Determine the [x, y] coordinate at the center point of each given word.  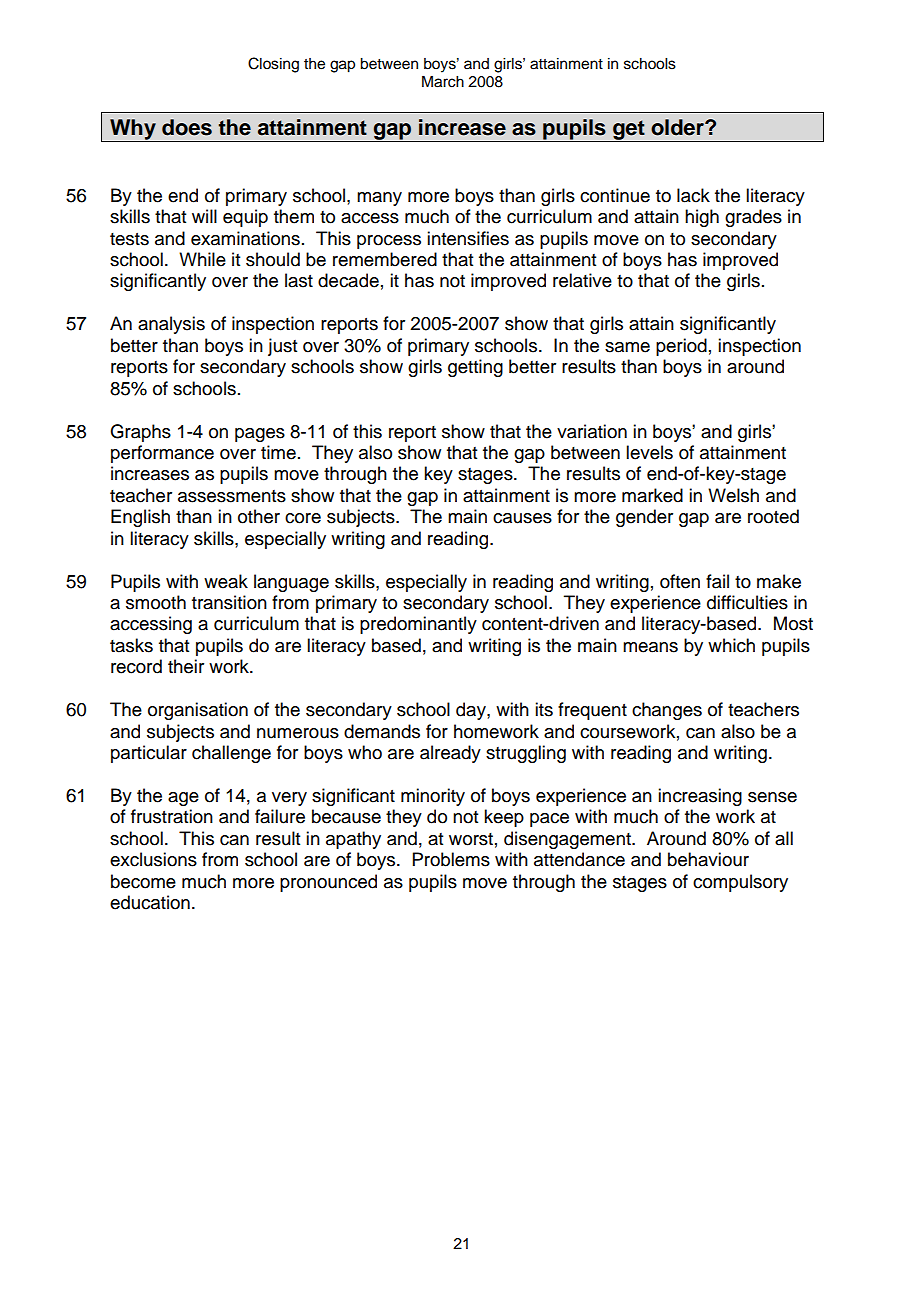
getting [475, 368]
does [187, 127]
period [681, 347]
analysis [171, 325]
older [678, 127]
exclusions [153, 859]
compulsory [740, 883]
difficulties [747, 602]
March [443, 81]
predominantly [418, 625]
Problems [451, 859]
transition [229, 602]
